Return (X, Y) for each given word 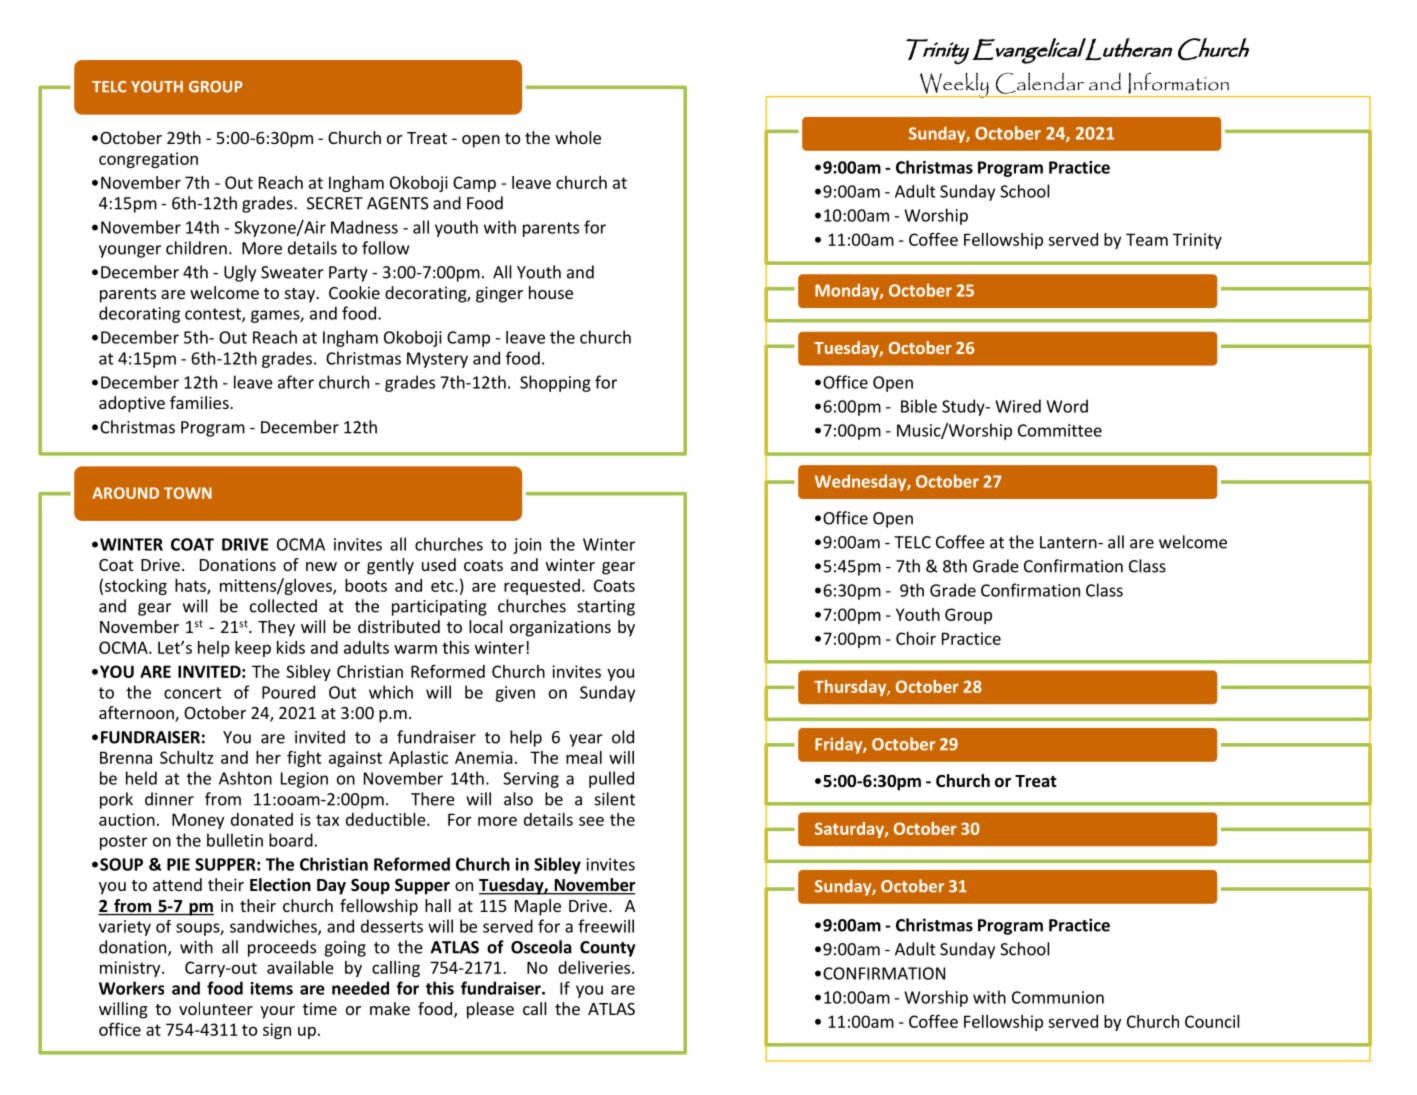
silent (615, 799)
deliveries (595, 967)
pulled (611, 779)
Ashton (245, 778)
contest (214, 315)
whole (578, 137)
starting (606, 608)
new (321, 566)
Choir (916, 638)
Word (1067, 406)
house (551, 292)
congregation (148, 160)
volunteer (216, 1008)
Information (1178, 83)
